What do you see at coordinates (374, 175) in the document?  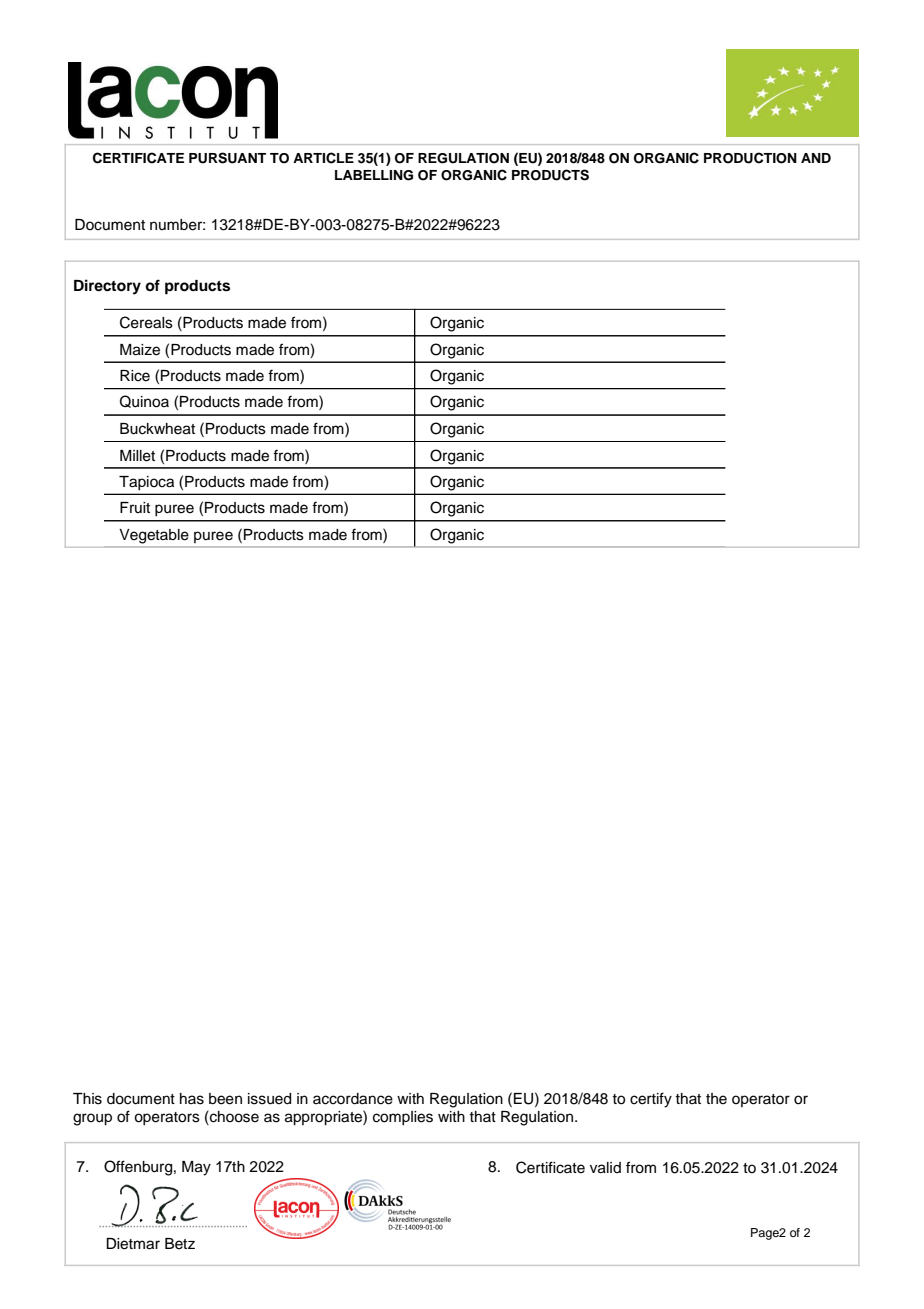 I see `LABELLING` at bounding box center [374, 175].
